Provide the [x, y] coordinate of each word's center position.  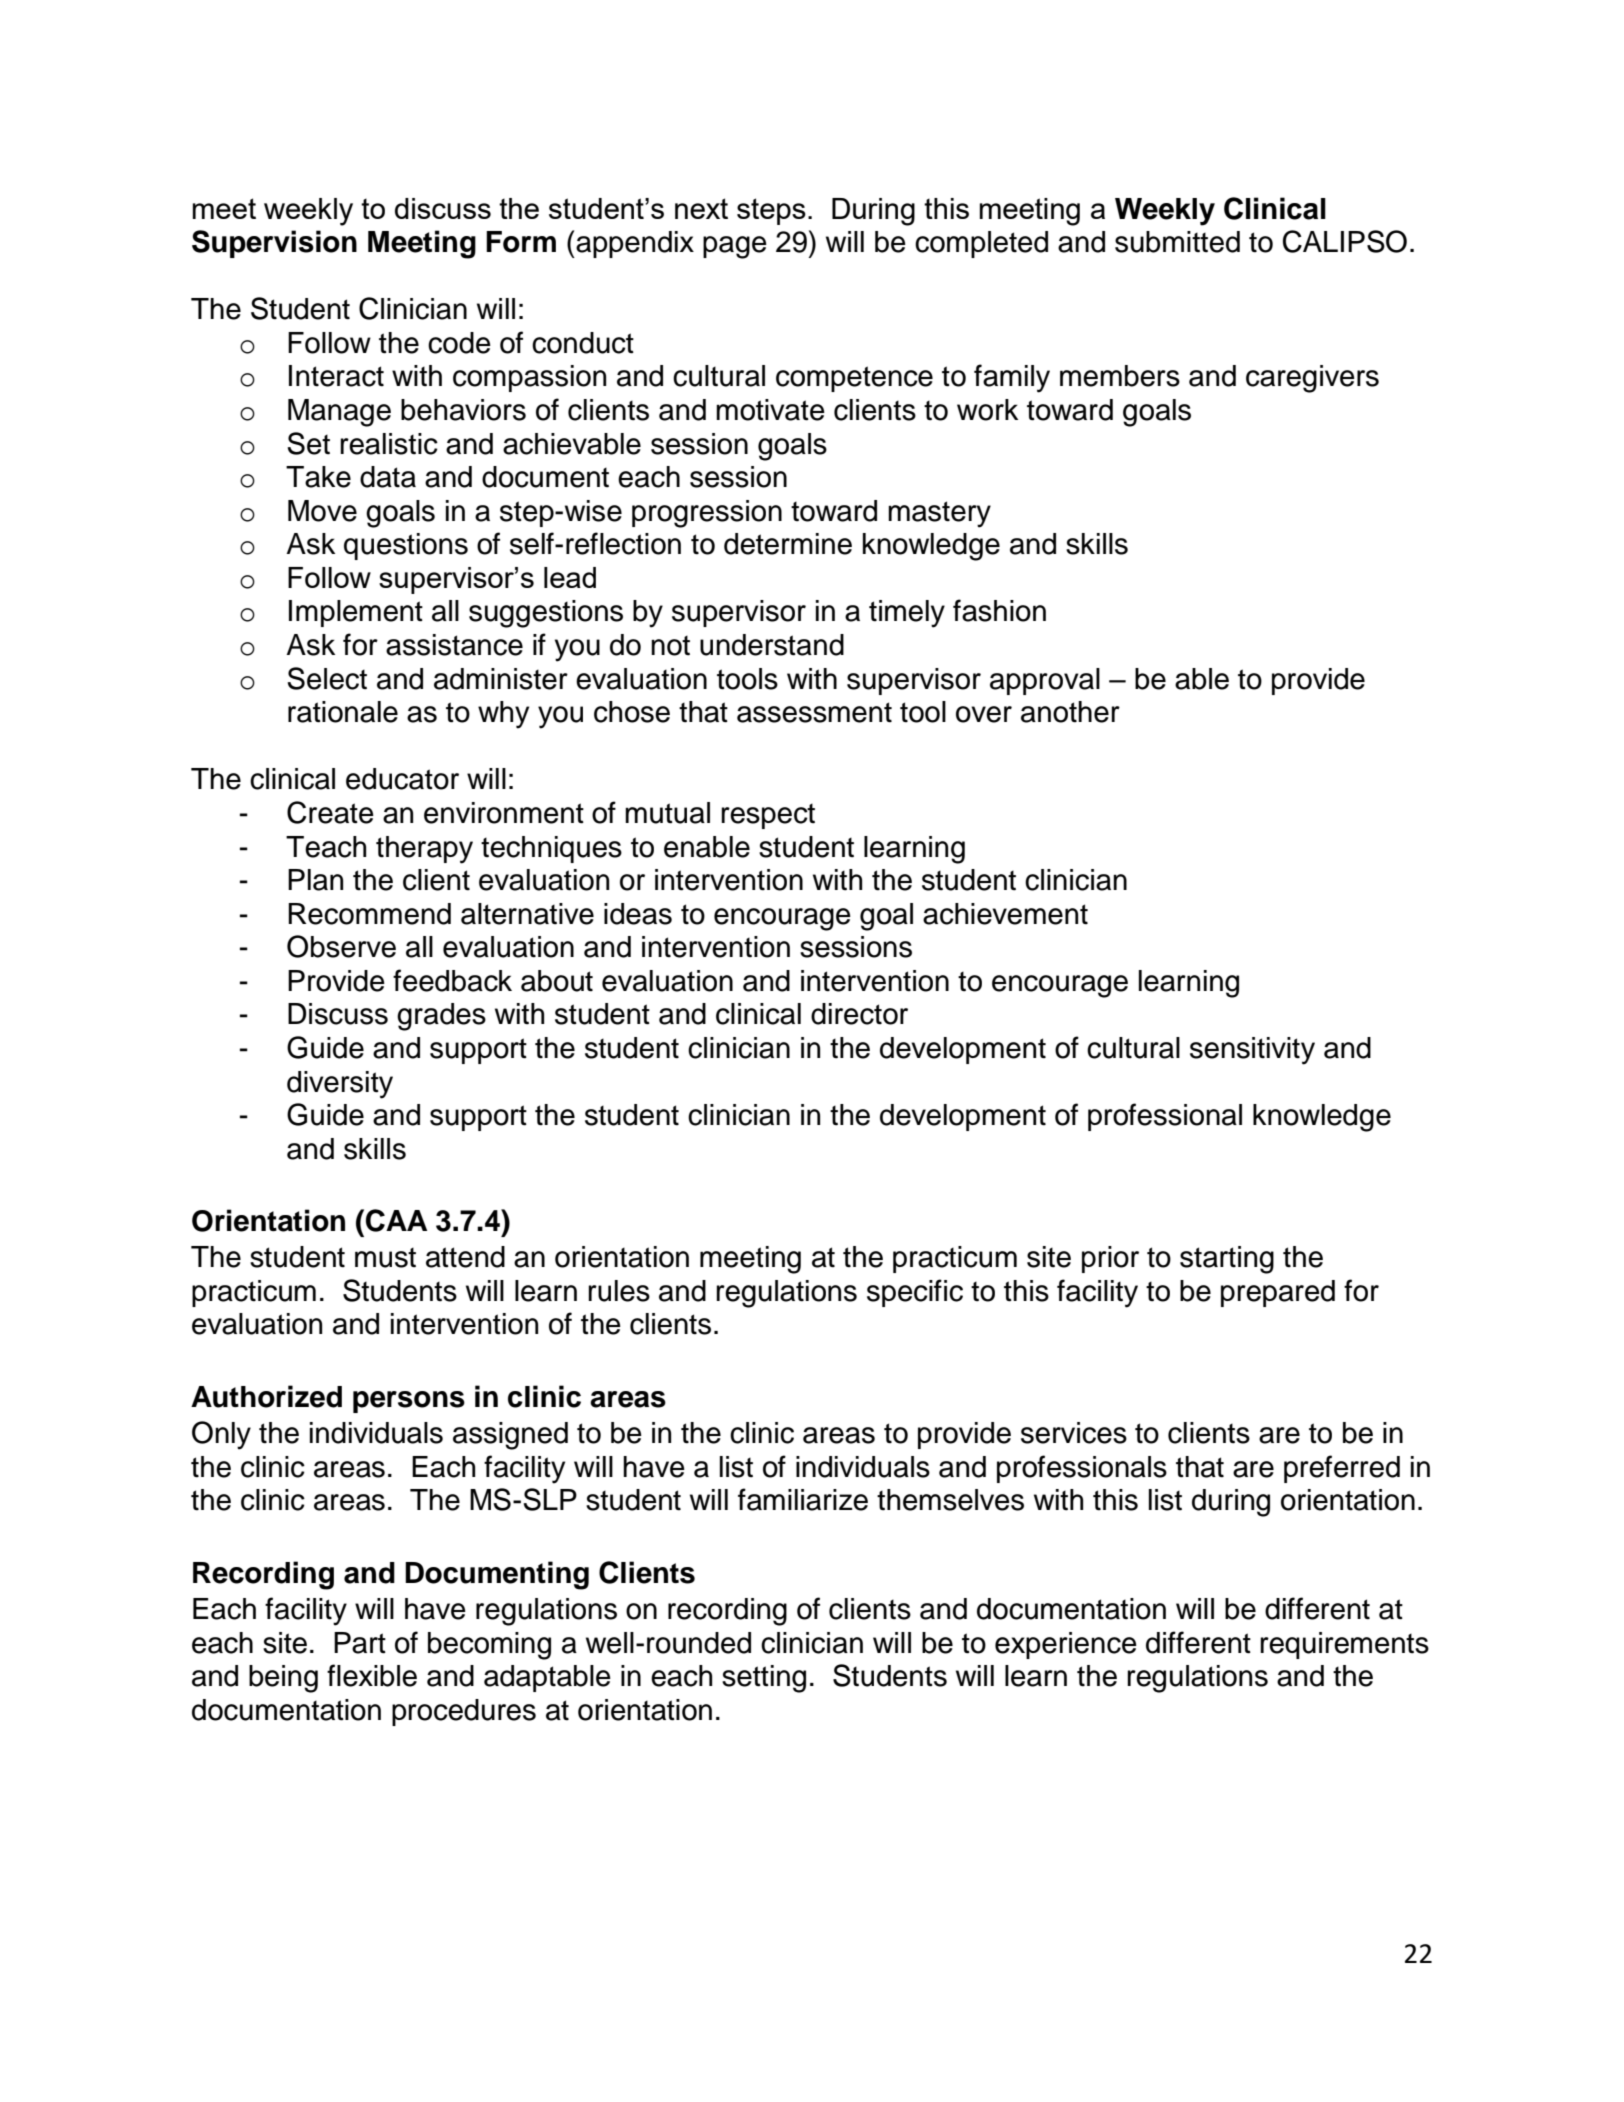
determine [788, 544]
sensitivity [1252, 1051]
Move [322, 511]
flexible [372, 1675]
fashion [999, 610]
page [735, 247]
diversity [340, 1085]
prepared [1278, 1293]
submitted [1177, 242]
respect [768, 816]
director [859, 1014]
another [1070, 712]
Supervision [274, 244]
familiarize [803, 1499]
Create [330, 812]
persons [409, 1402]
